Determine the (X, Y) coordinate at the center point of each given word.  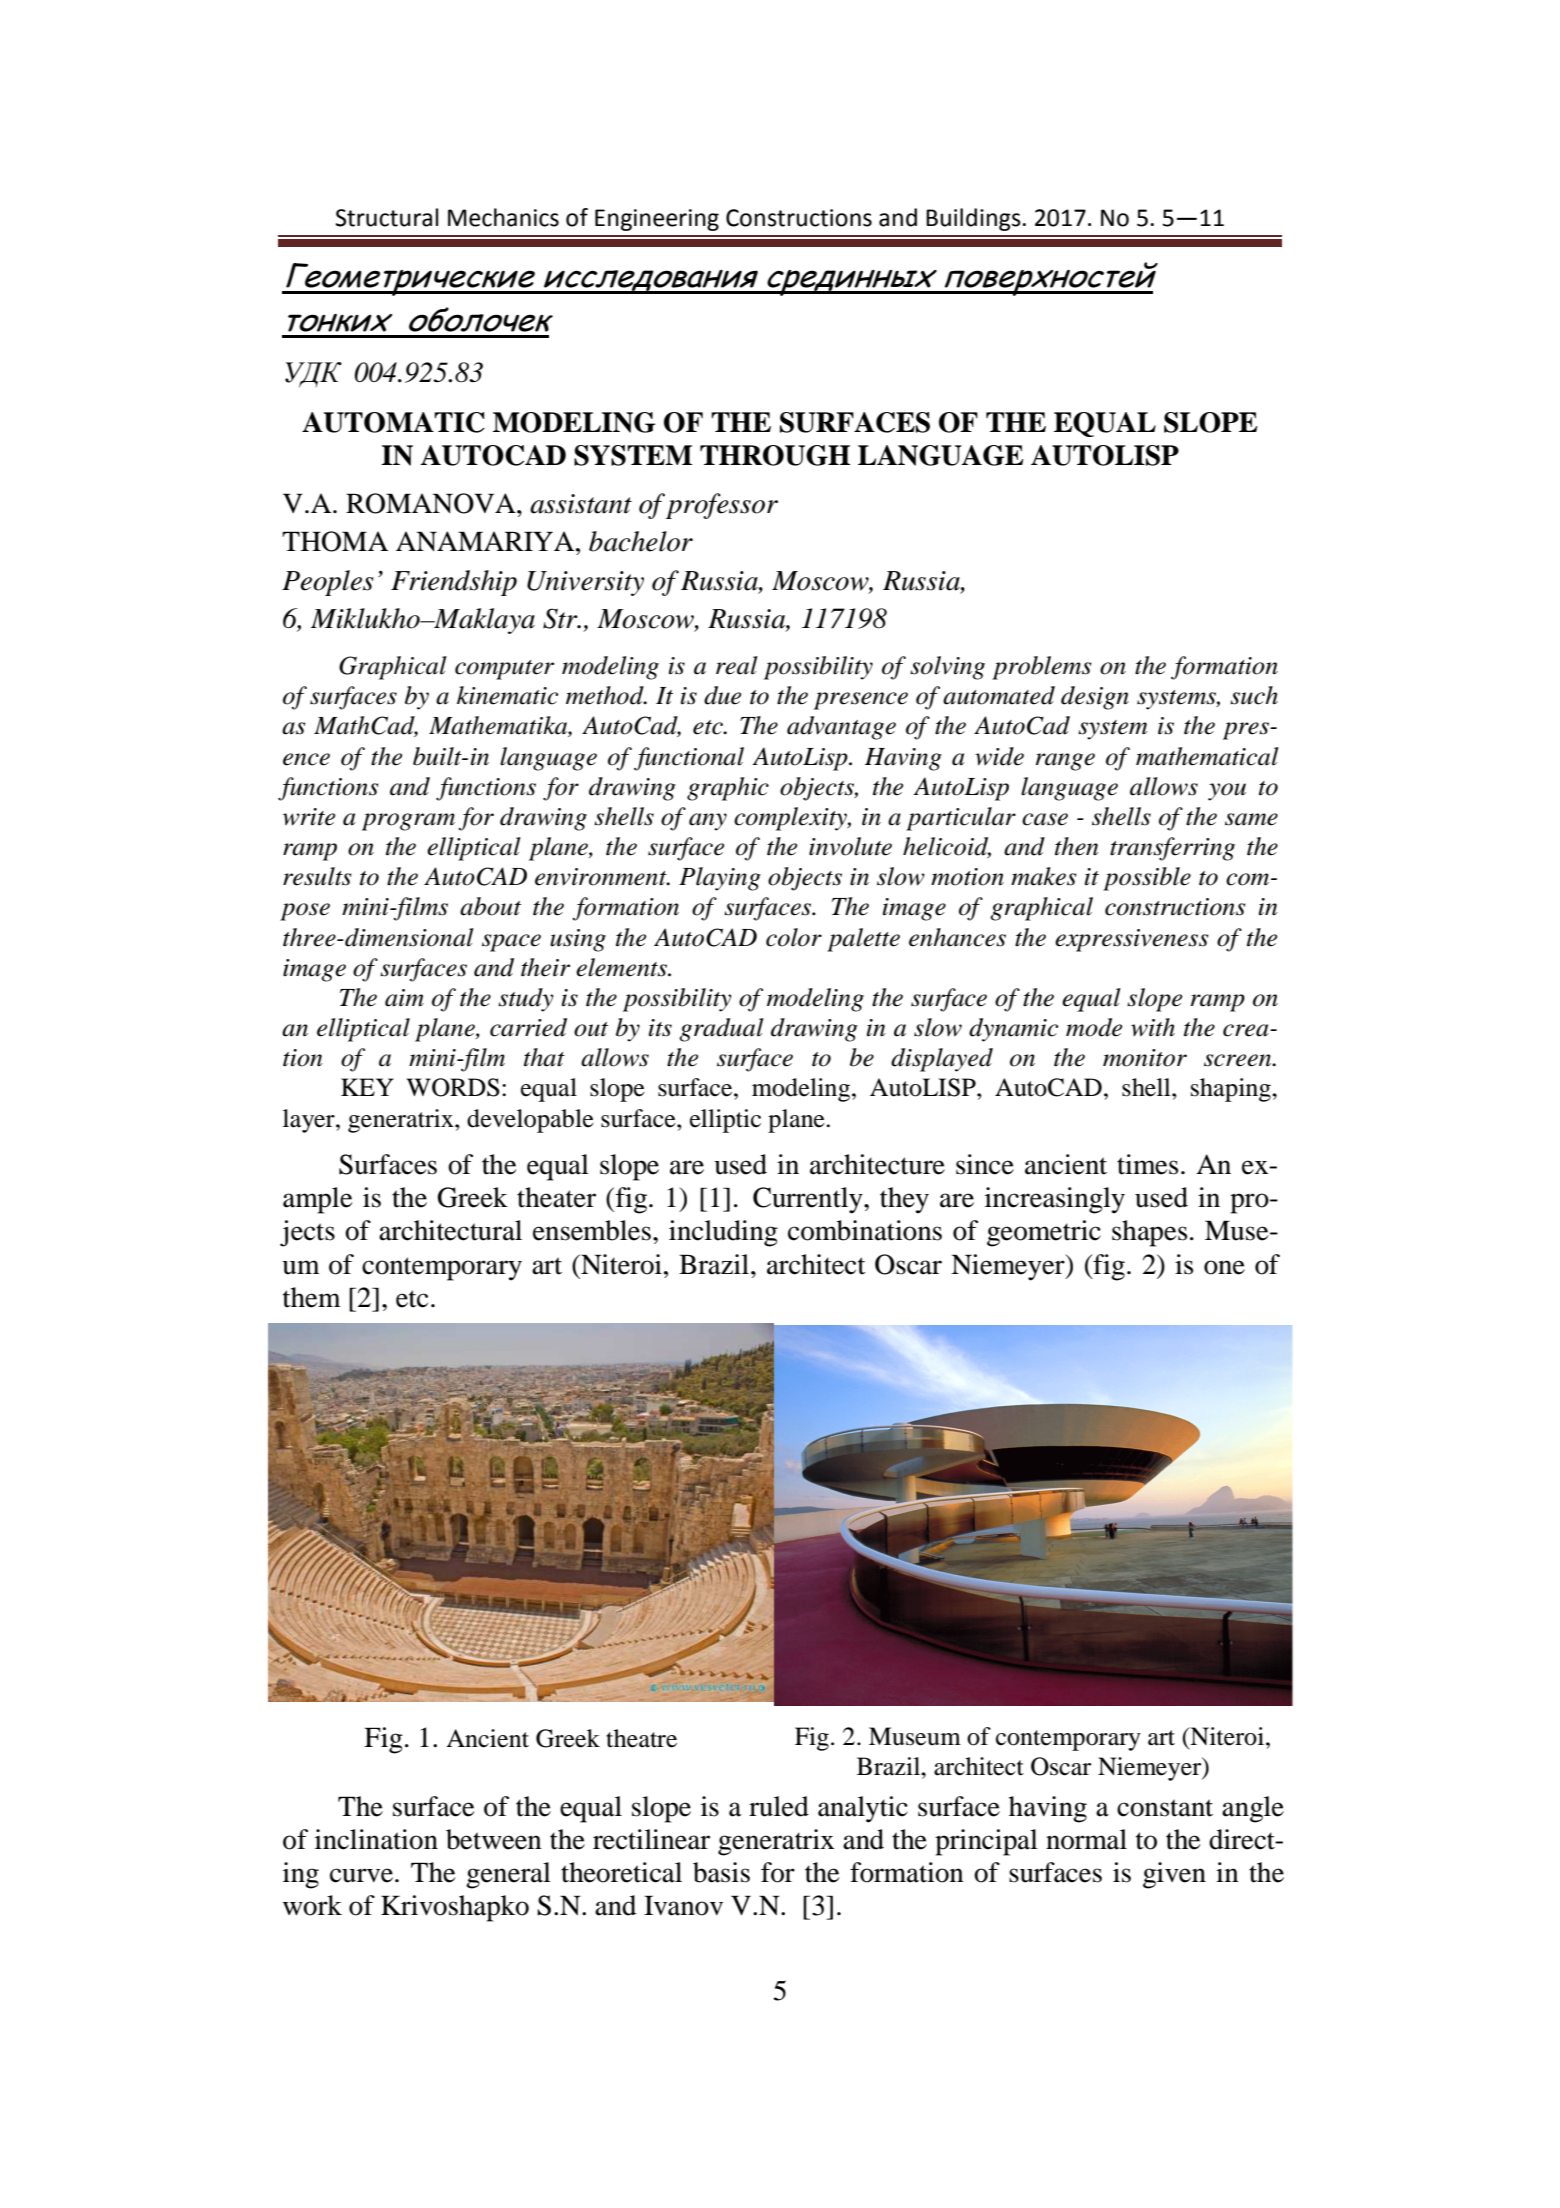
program (408, 822)
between (494, 1839)
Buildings (973, 219)
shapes (1149, 1233)
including (723, 1233)
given (1174, 1875)
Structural (387, 217)
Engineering (657, 220)
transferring (1172, 849)
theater (556, 1197)
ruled (779, 1806)
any (708, 822)
